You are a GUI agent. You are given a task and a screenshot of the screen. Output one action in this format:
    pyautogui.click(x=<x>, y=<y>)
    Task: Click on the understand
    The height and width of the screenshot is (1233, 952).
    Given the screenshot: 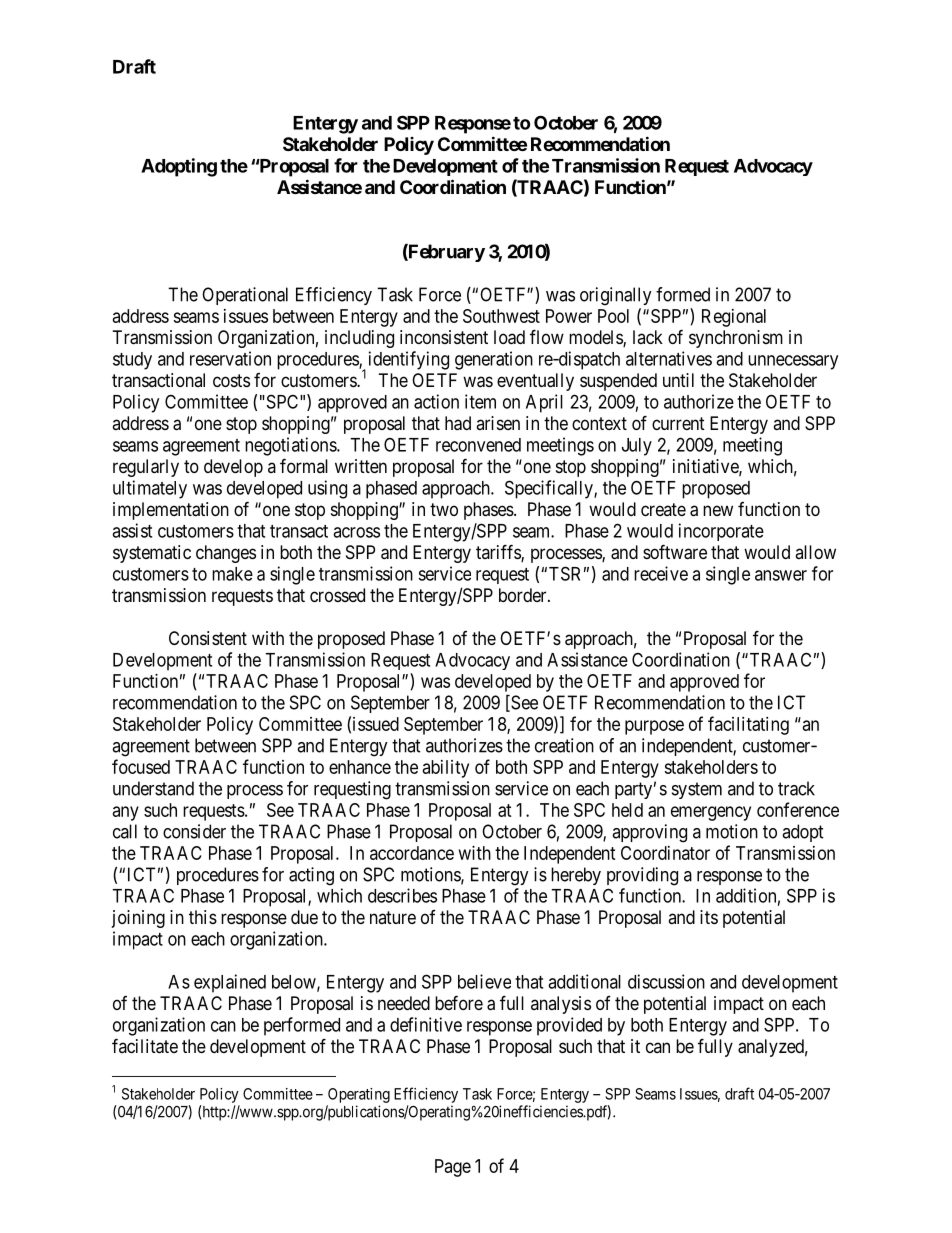 What is the action you would take?
    pyautogui.click(x=153, y=788)
